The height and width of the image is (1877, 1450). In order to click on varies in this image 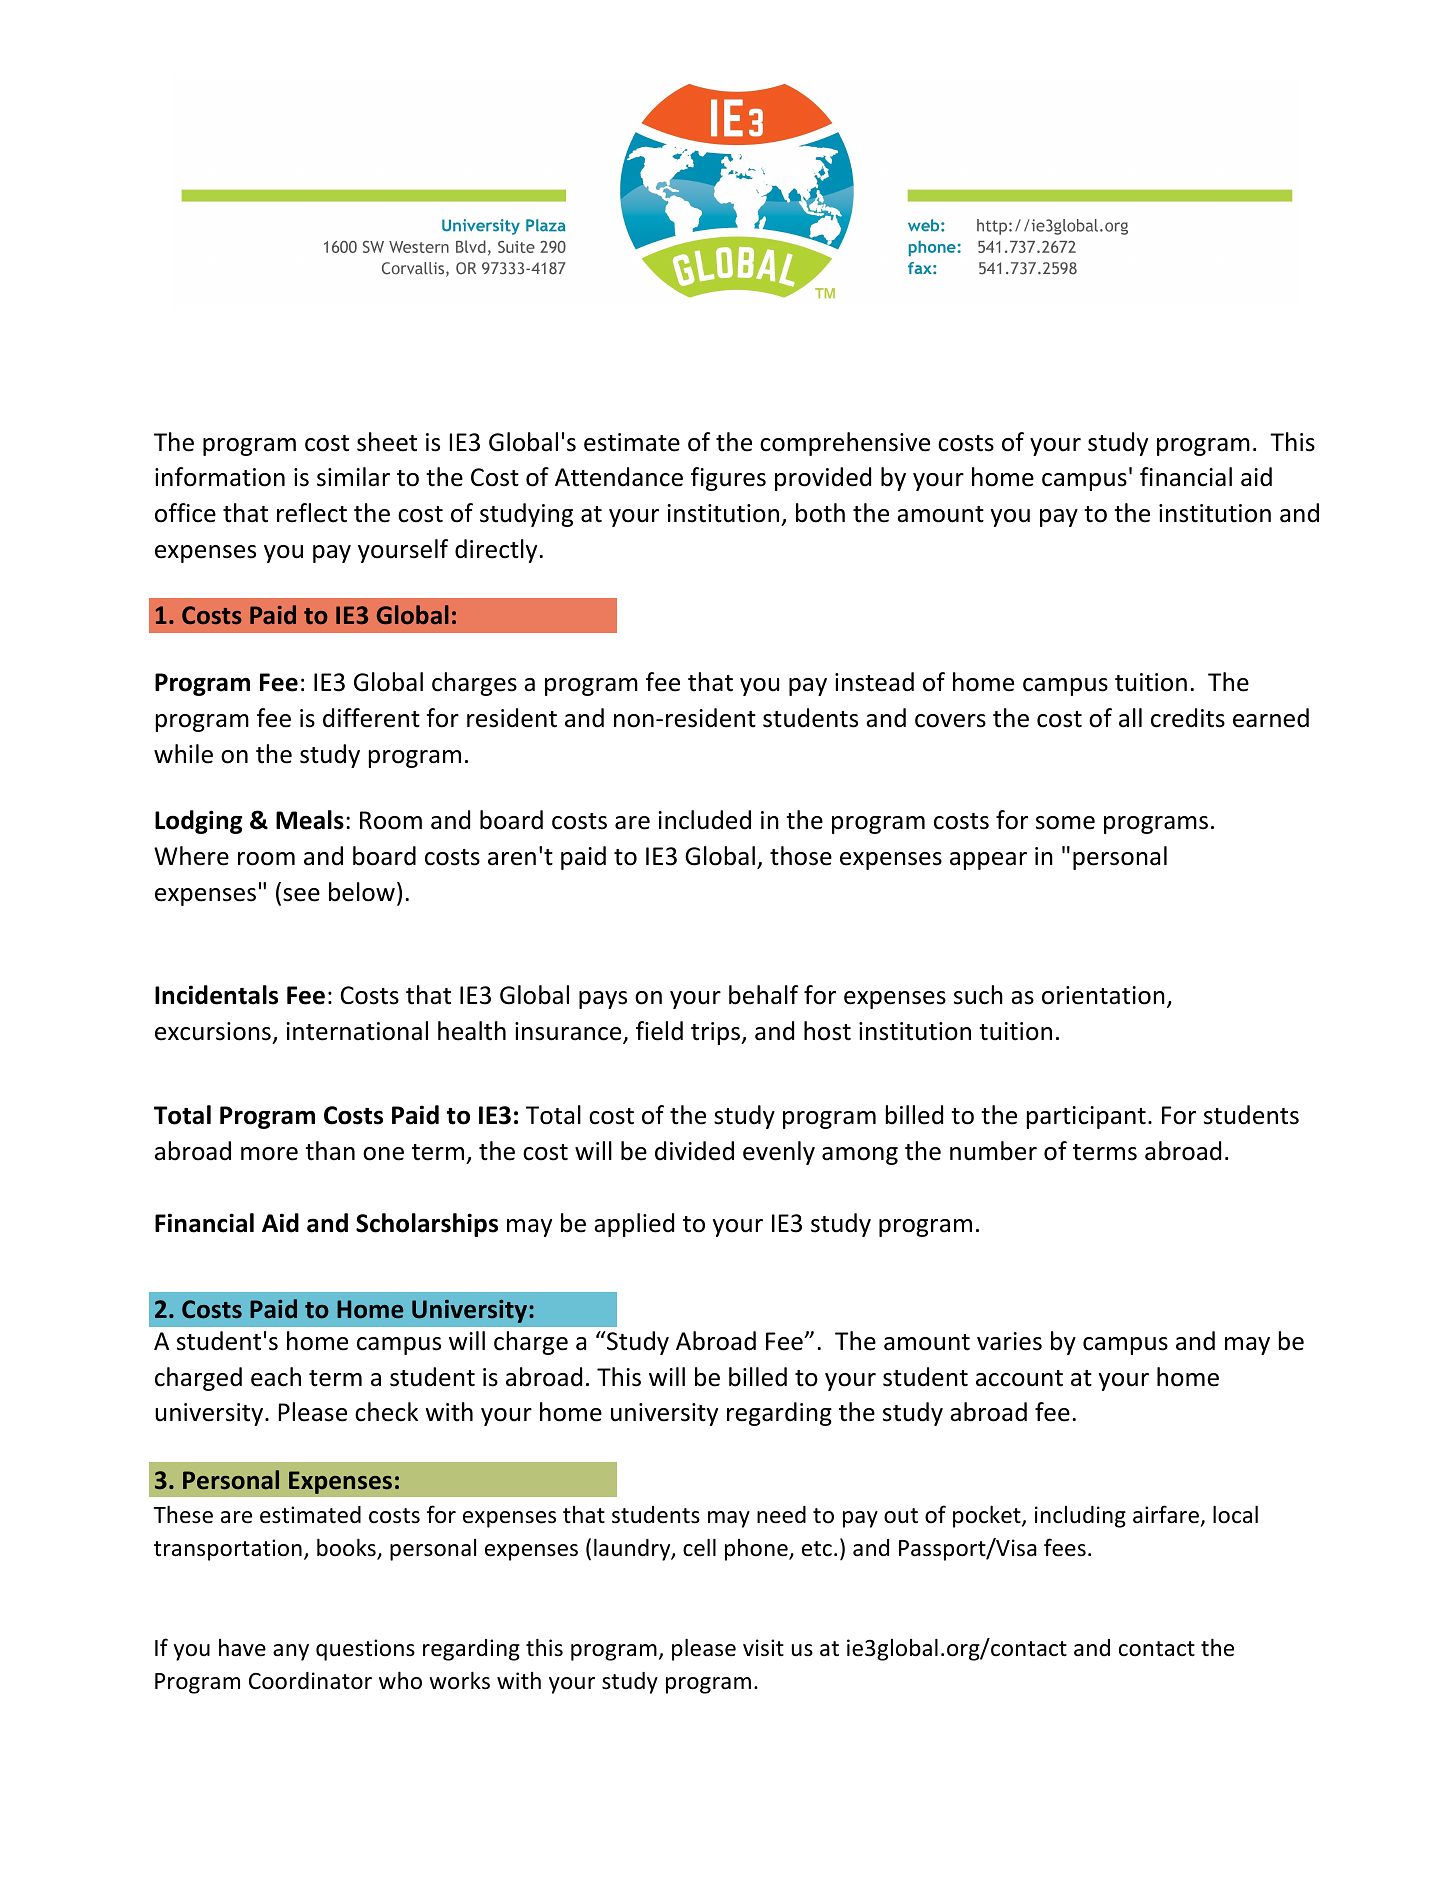, I will do `click(1009, 1341)`.
